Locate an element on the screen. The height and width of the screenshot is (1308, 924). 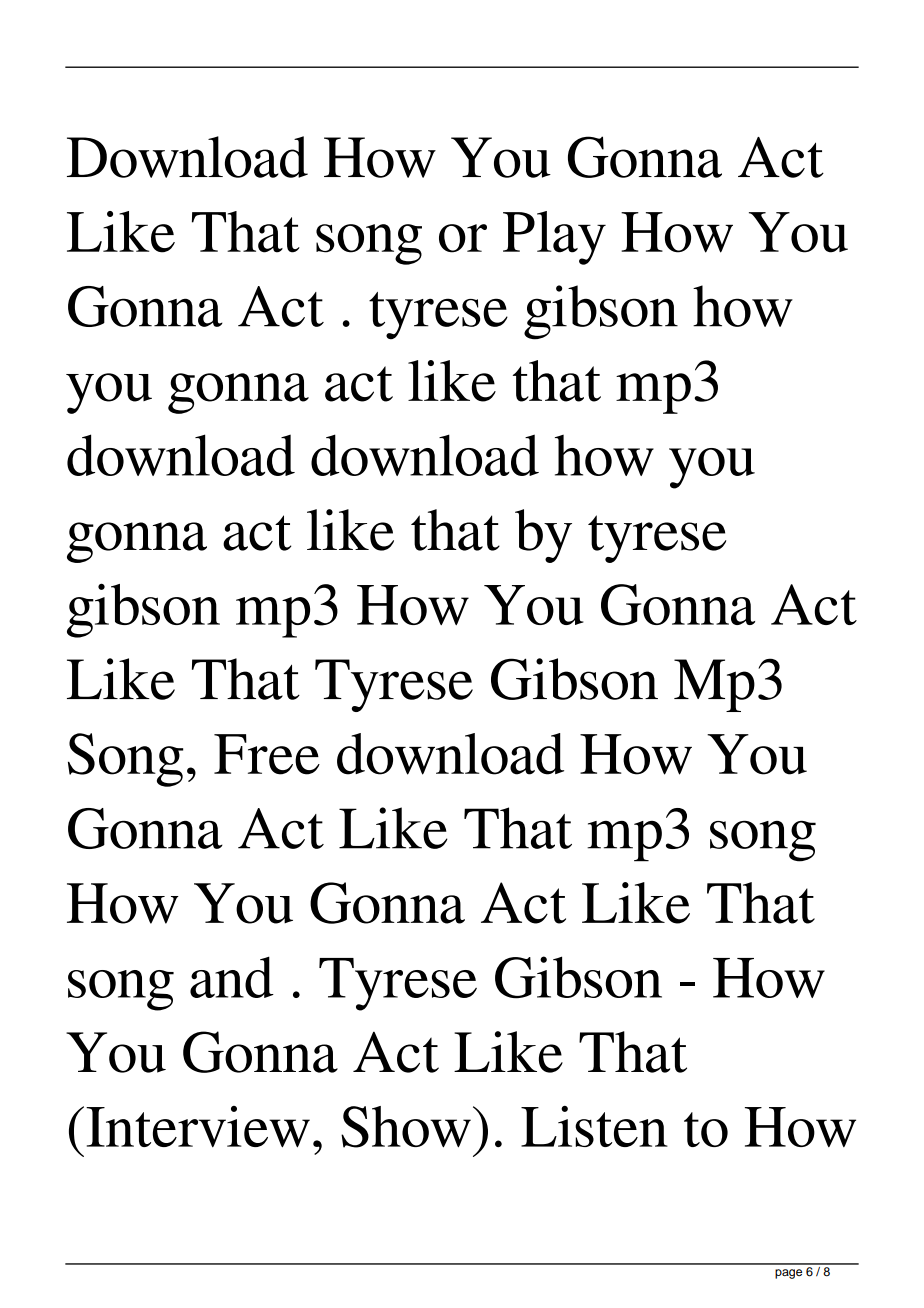
page is located at coordinates (788, 1274).
